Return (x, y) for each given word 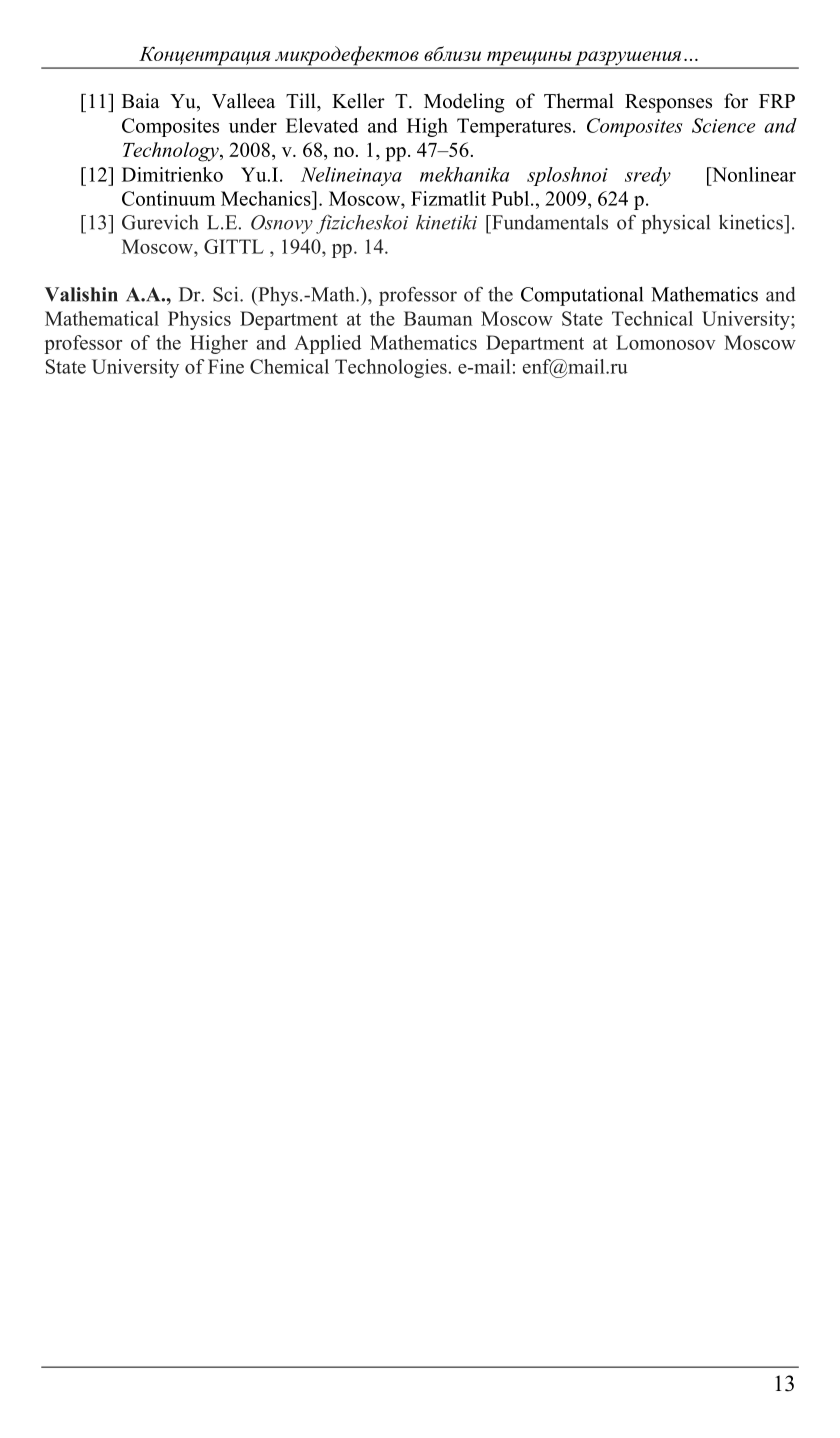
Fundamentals (549, 222)
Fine (226, 366)
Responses (668, 103)
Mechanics (267, 198)
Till (302, 100)
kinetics (752, 222)
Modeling (464, 103)
